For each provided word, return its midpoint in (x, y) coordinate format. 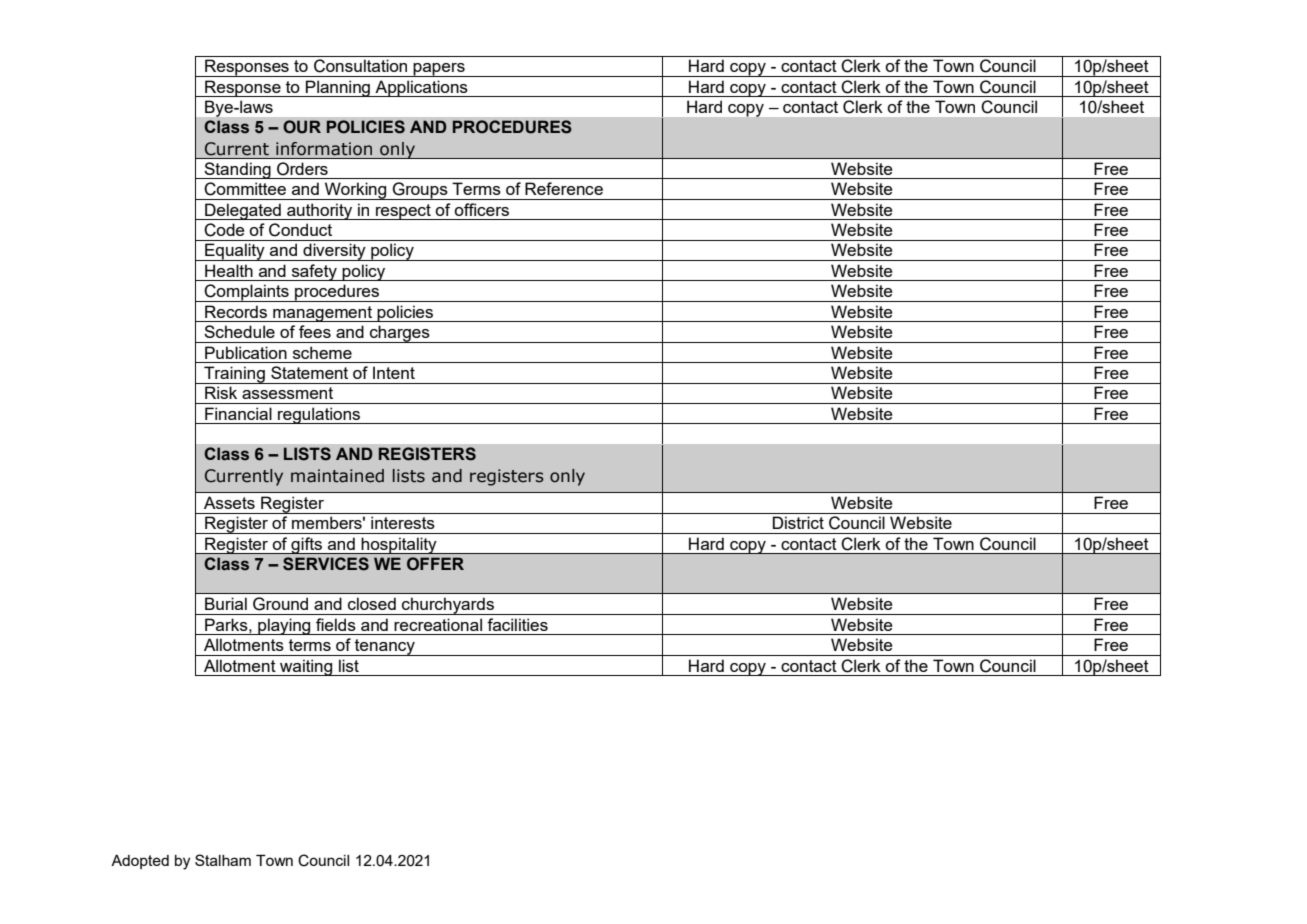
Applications (421, 88)
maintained (337, 476)
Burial (226, 603)
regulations (319, 415)
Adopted (140, 862)
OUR (302, 127)
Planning (338, 88)
